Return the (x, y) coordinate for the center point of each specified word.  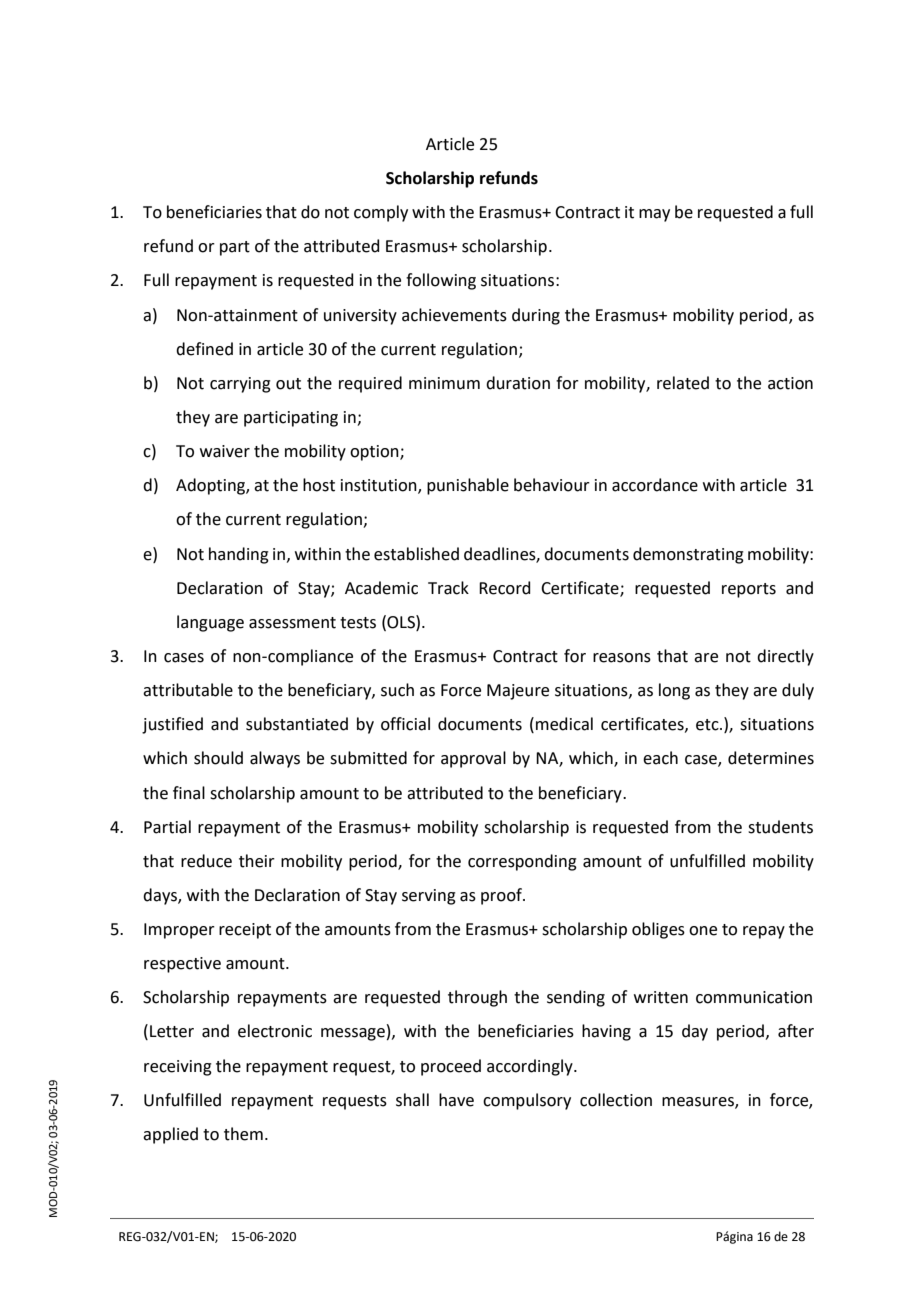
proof (502, 896)
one (703, 931)
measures (699, 1102)
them (243, 1134)
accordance (655, 485)
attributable (188, 690)
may (654, 215)
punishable (468, 486)
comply (381, 213)
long (674, 691)
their (257, 861)
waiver (225, 451)
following (441, 281)
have (456, 1100)
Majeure (518, 692)
